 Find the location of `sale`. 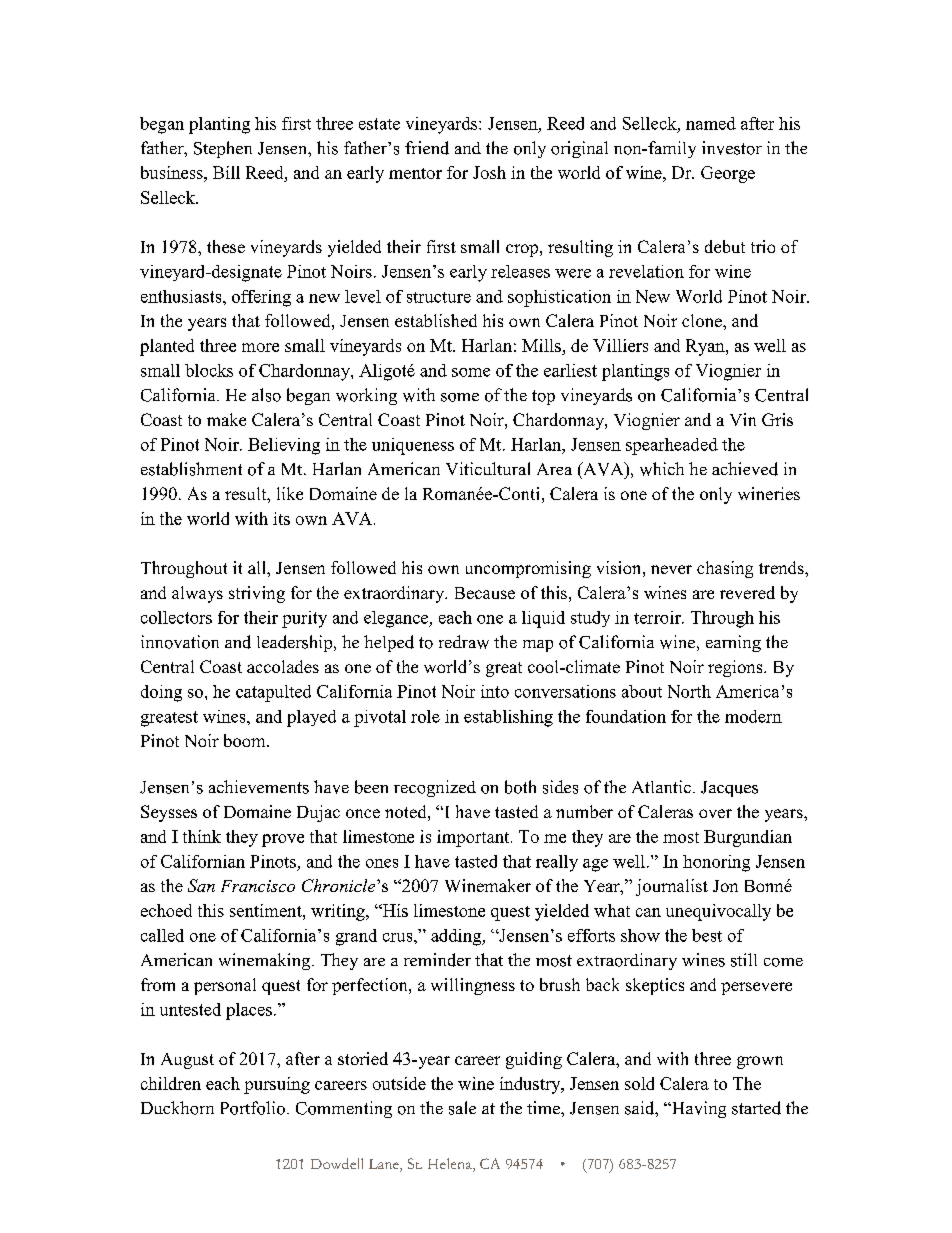

sale is located at coordinates (462, 1108).
